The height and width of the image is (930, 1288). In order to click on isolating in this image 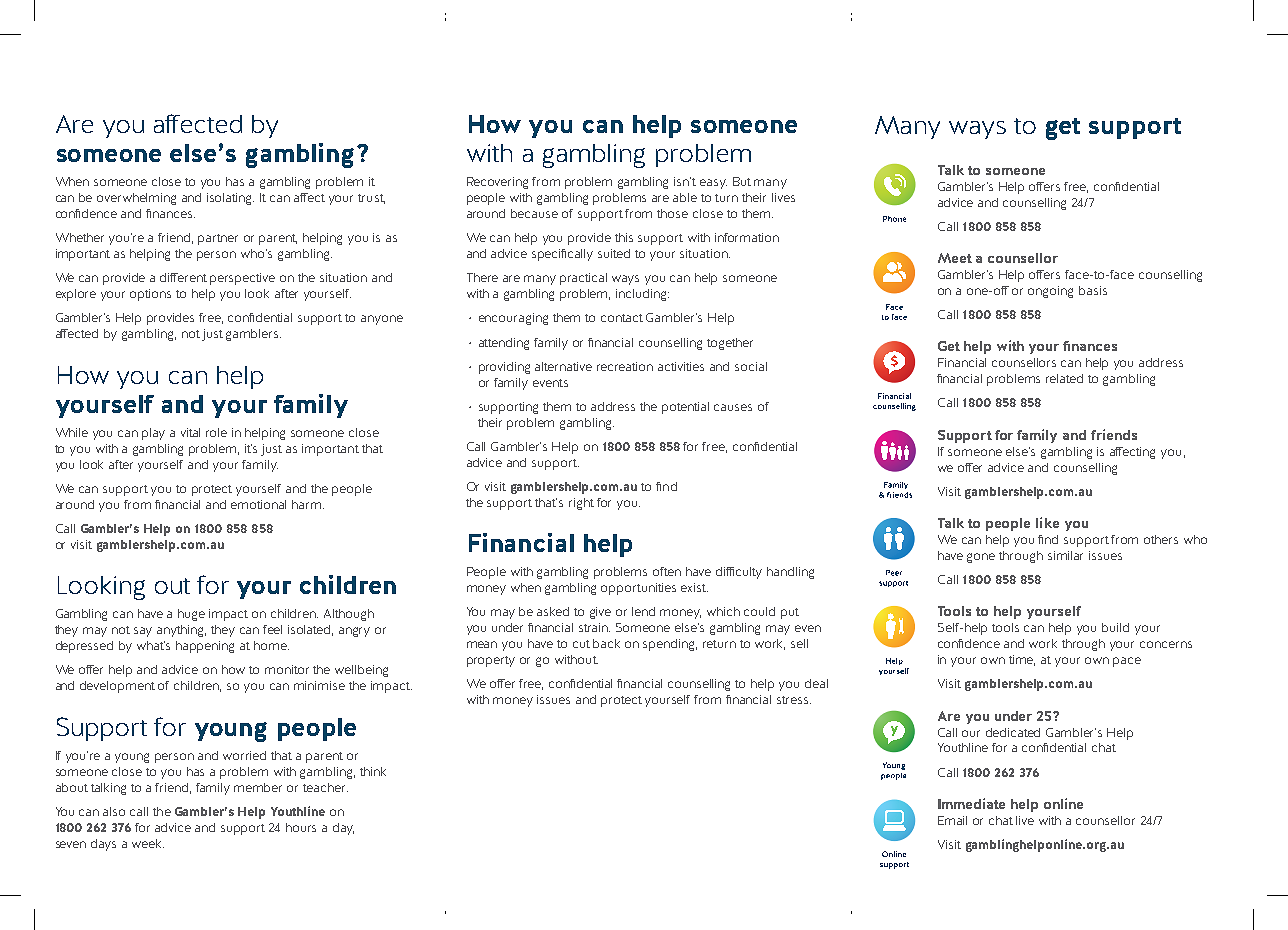, I will do `click(230, 199)`.
